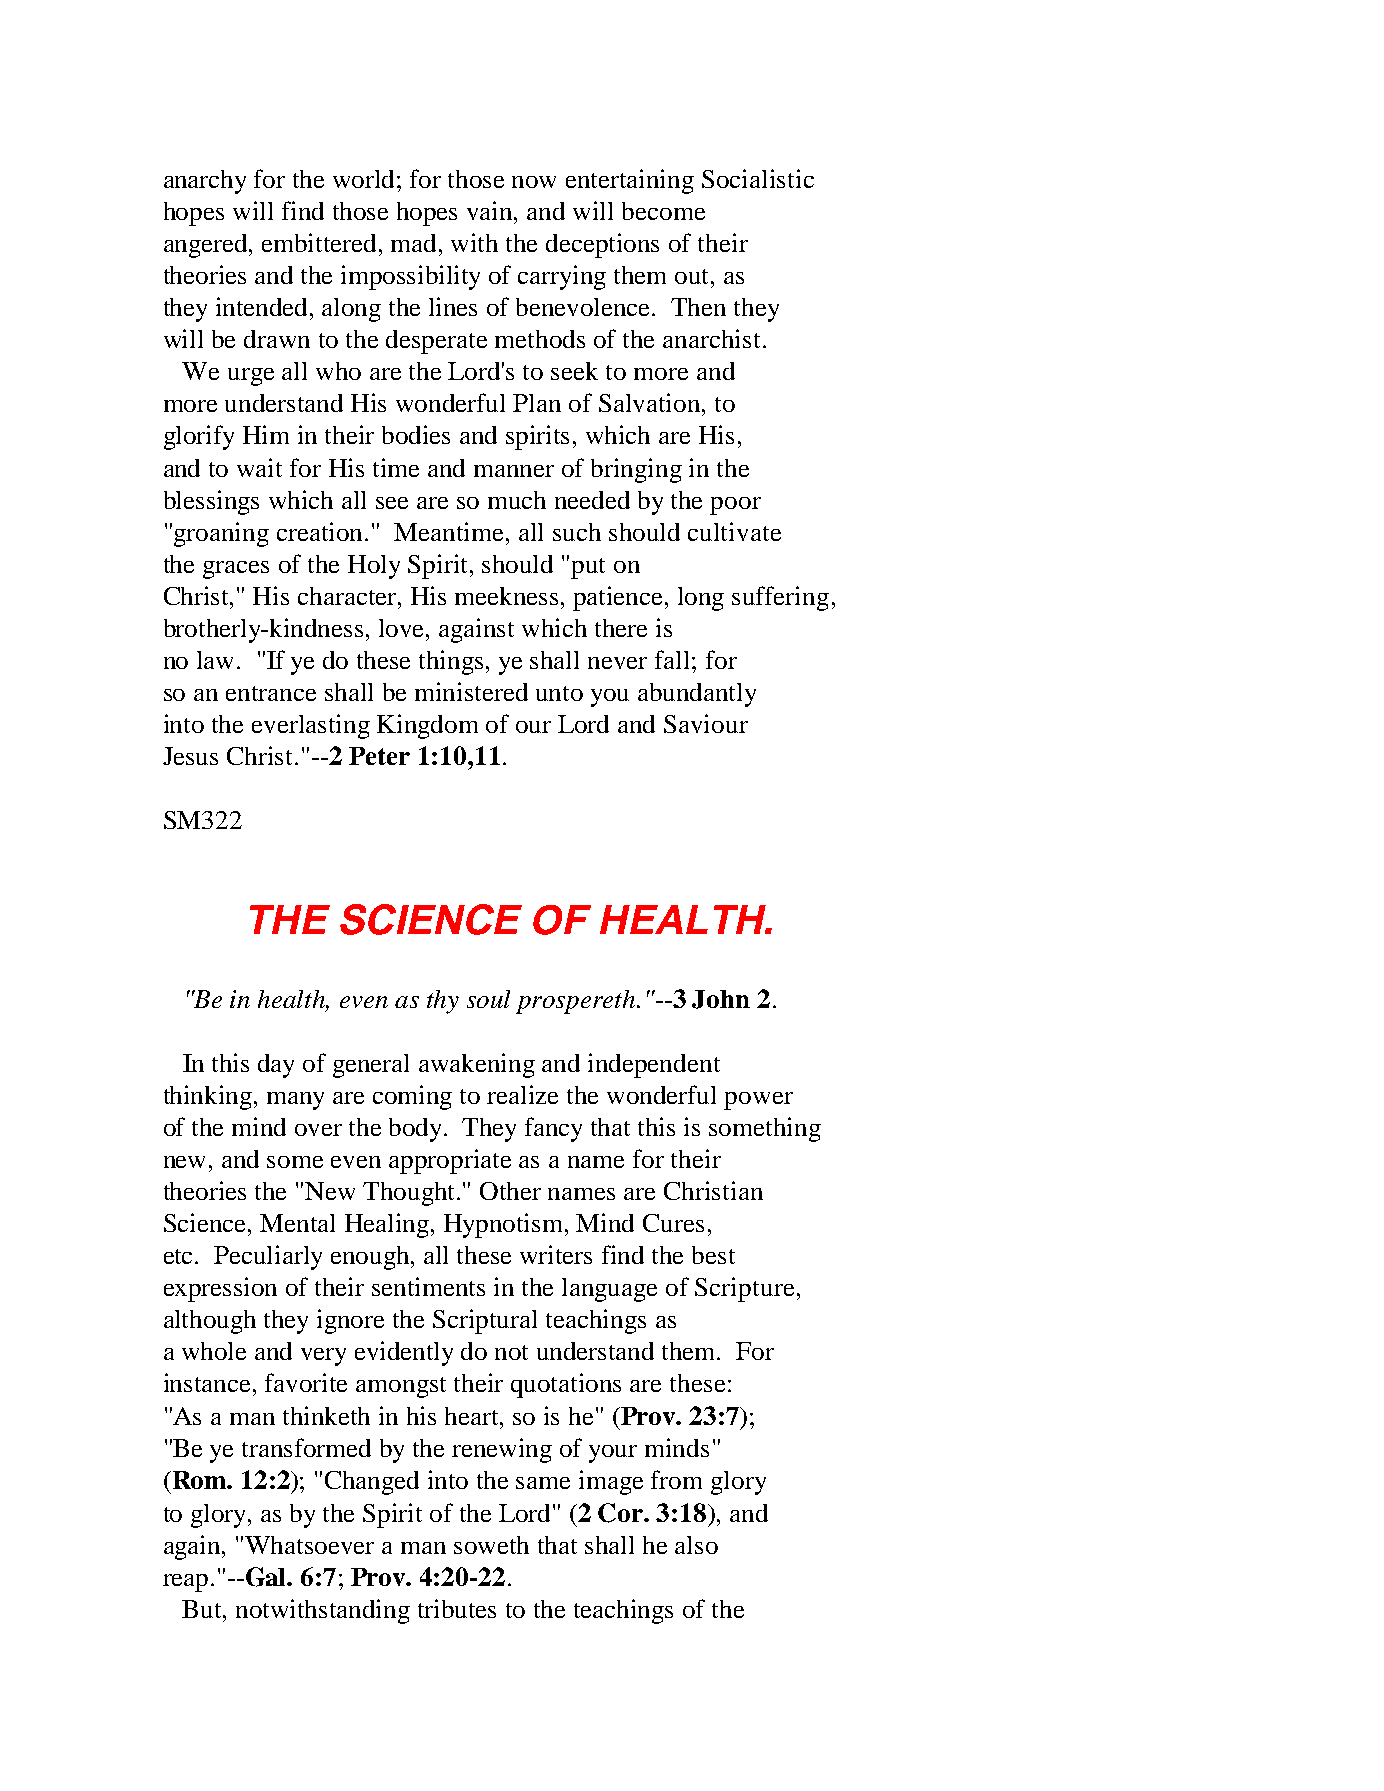 The width and height of the screenshot is (1384, 1791). I want to click on power, so click(758, 1101).
